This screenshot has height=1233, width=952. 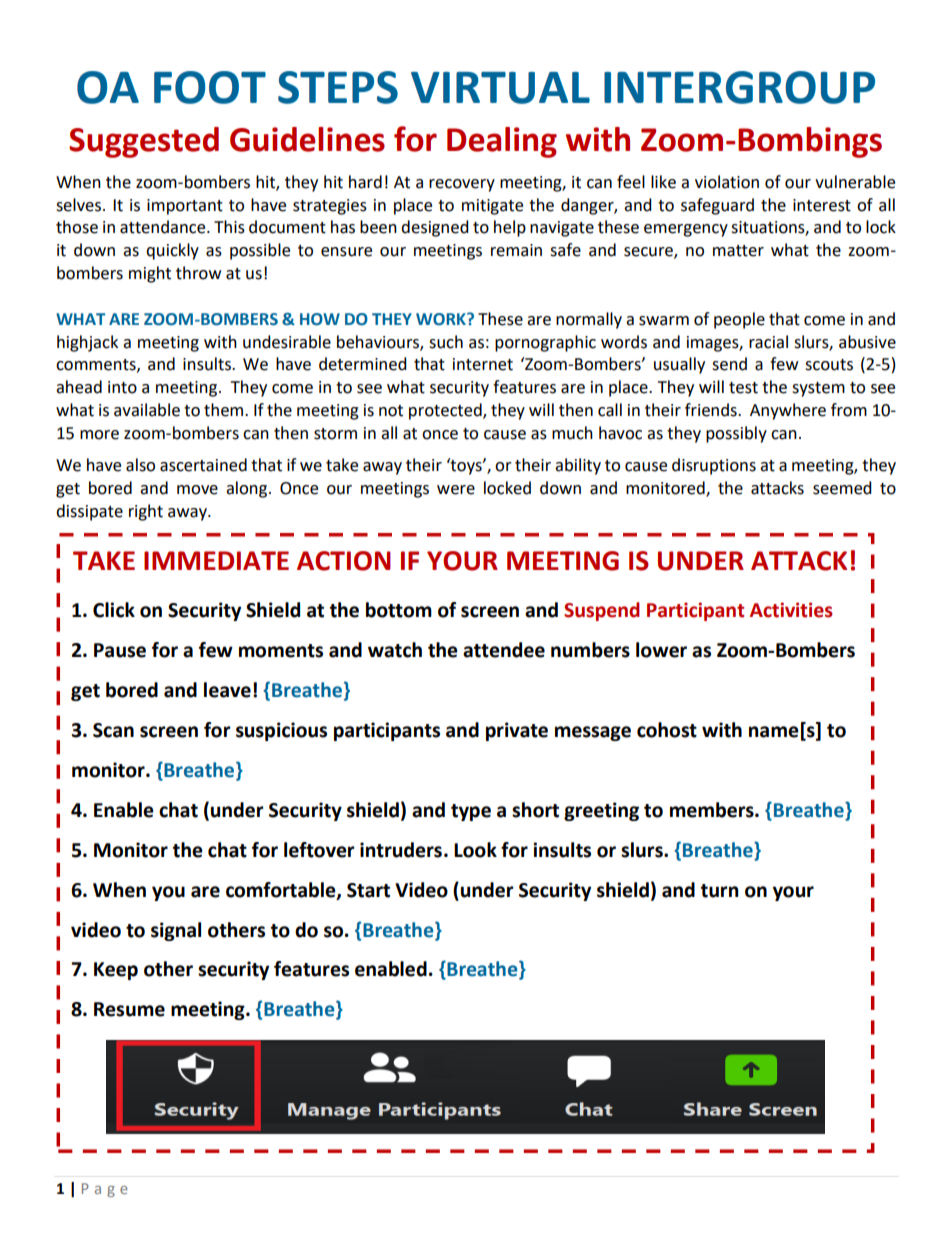 I want to click on Start, so click(x=368, y=890).
